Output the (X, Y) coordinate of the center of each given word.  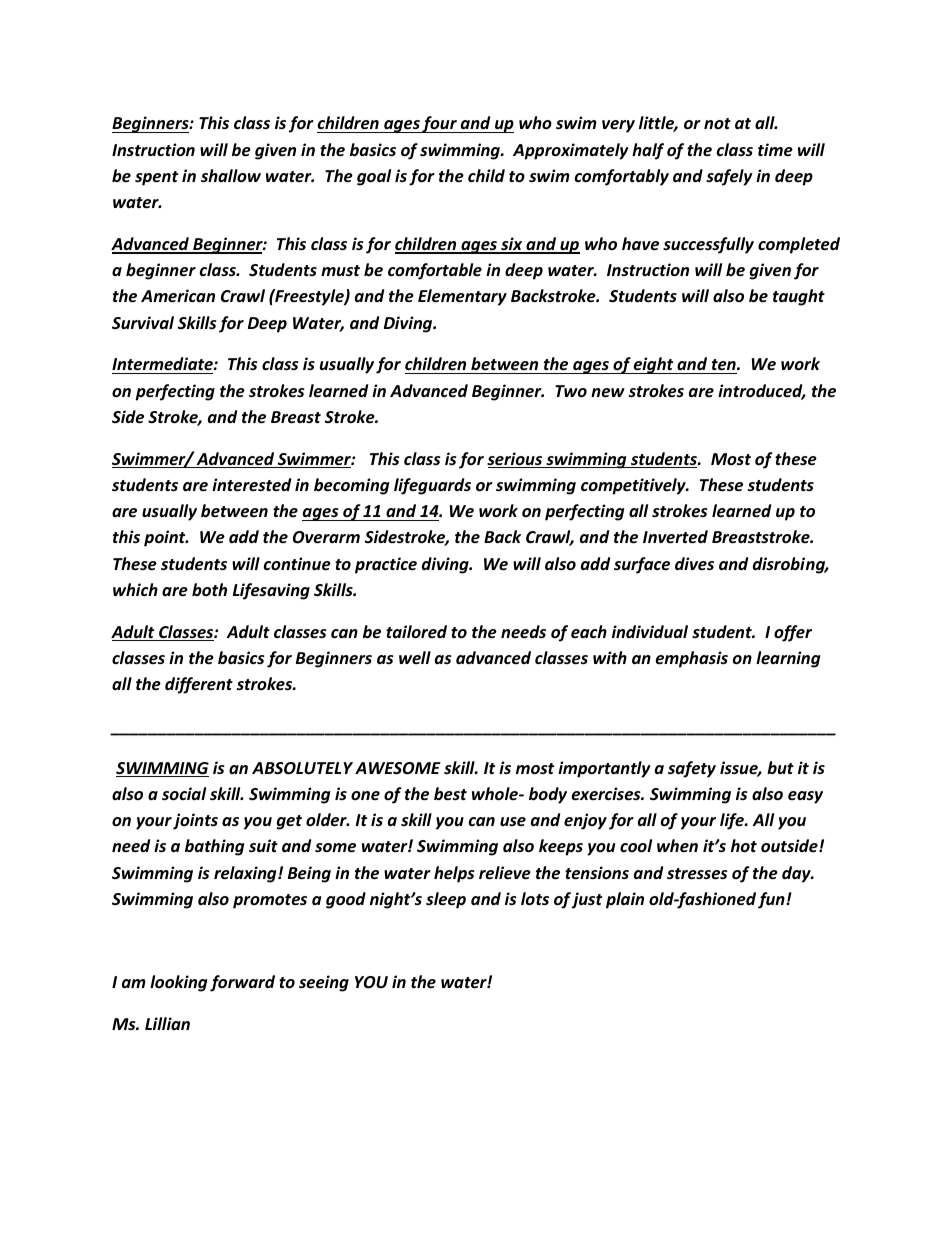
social (184, 794)
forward (242, 983)
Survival (143, 322)
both (209, 589)
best (450, 794)
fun (772, 900)
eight (654, 365)
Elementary (462, 297)
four (440, 124)
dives (694, 564)
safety (692, 769)
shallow (231, 176)
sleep (446, 900)
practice (386, 565)
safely (729, 177)
